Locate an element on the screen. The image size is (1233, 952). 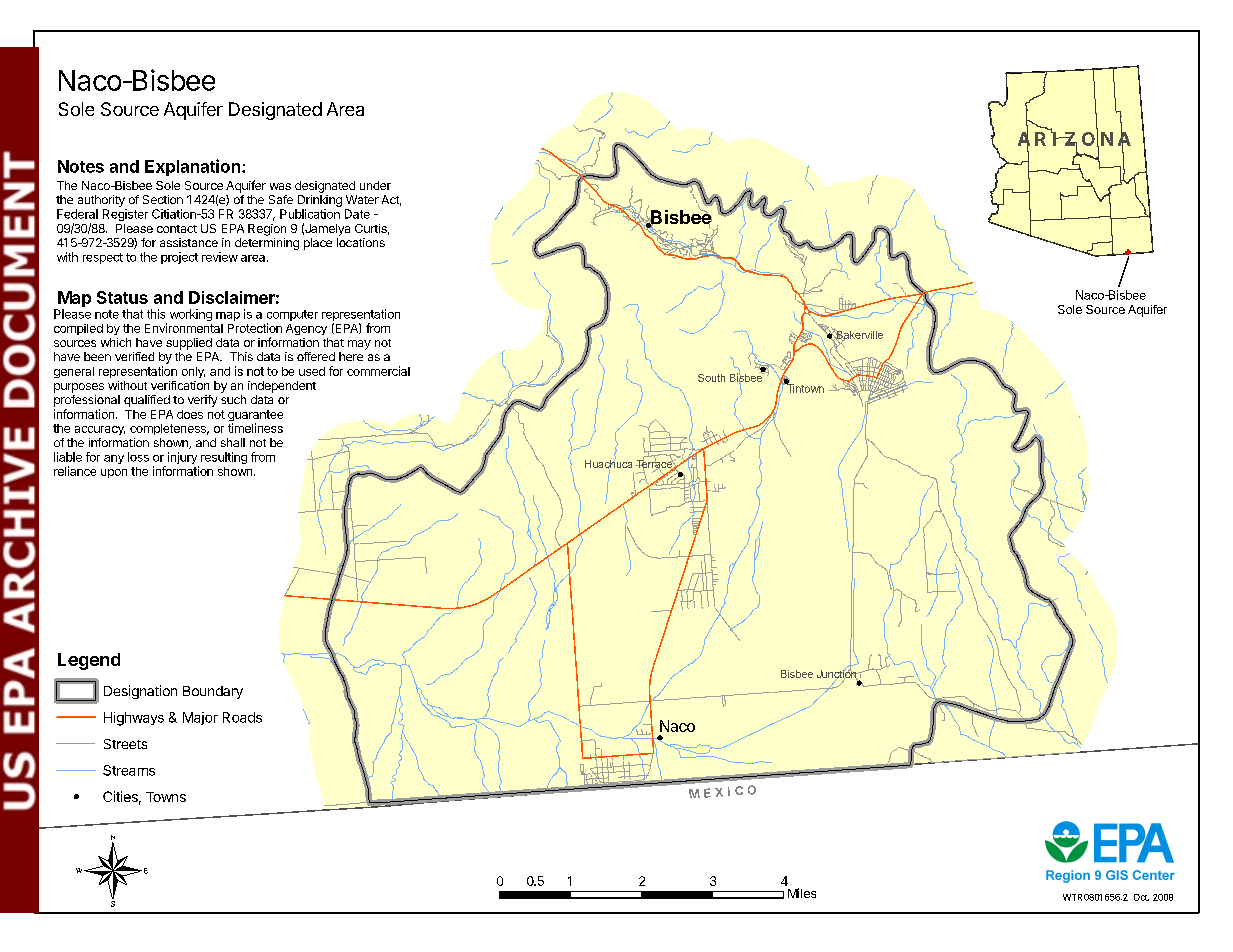
only is located at coordinates (193, 372).
